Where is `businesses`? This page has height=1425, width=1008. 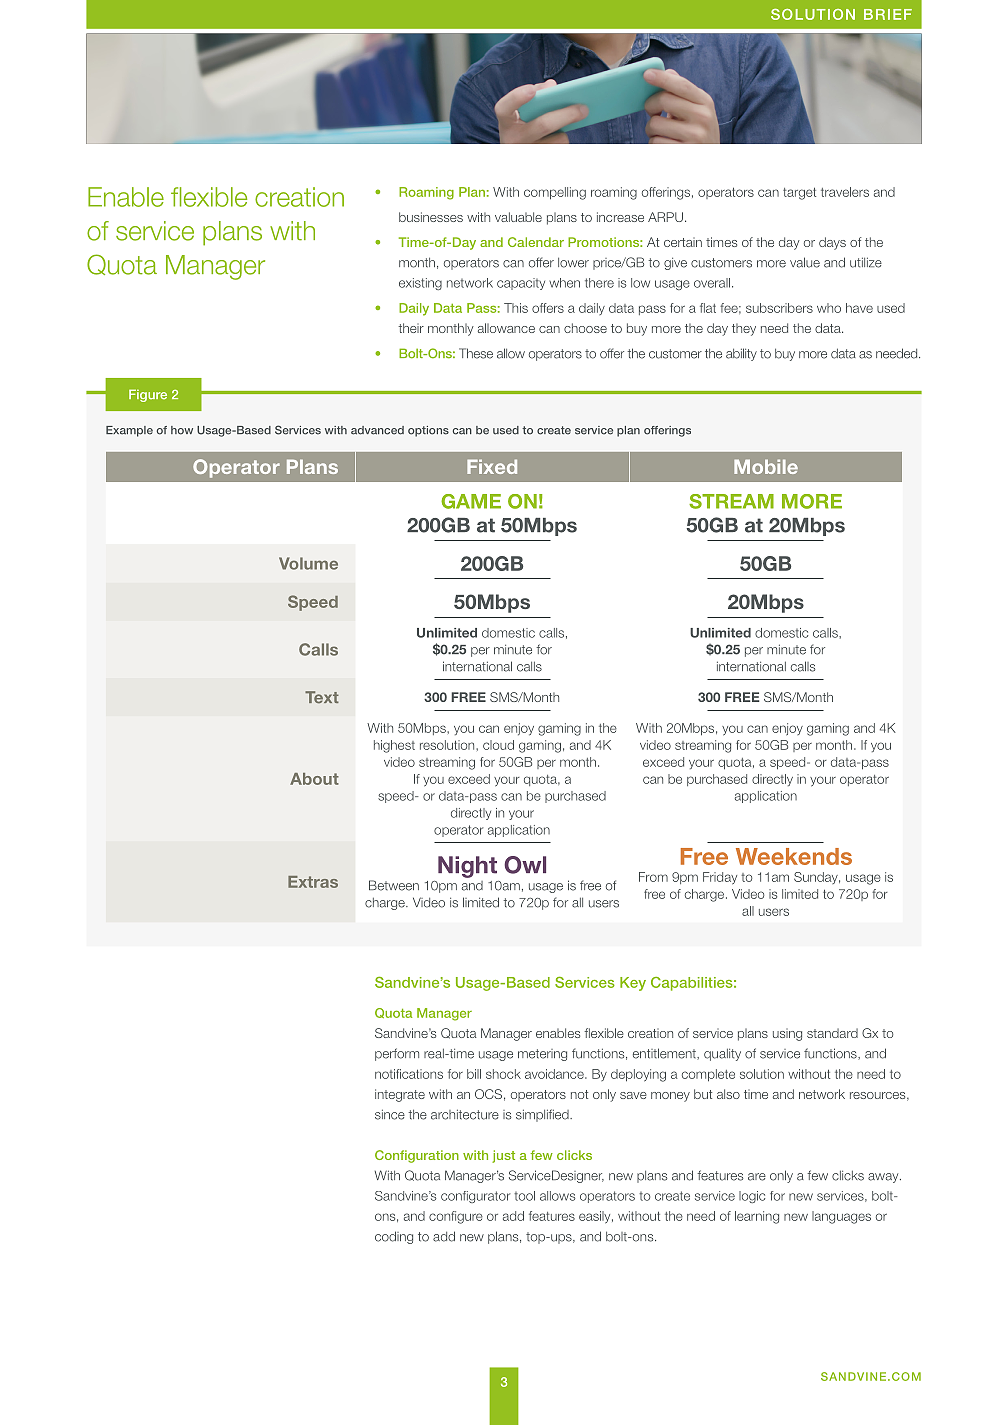 businesses is located at coordinates (431, 217).
